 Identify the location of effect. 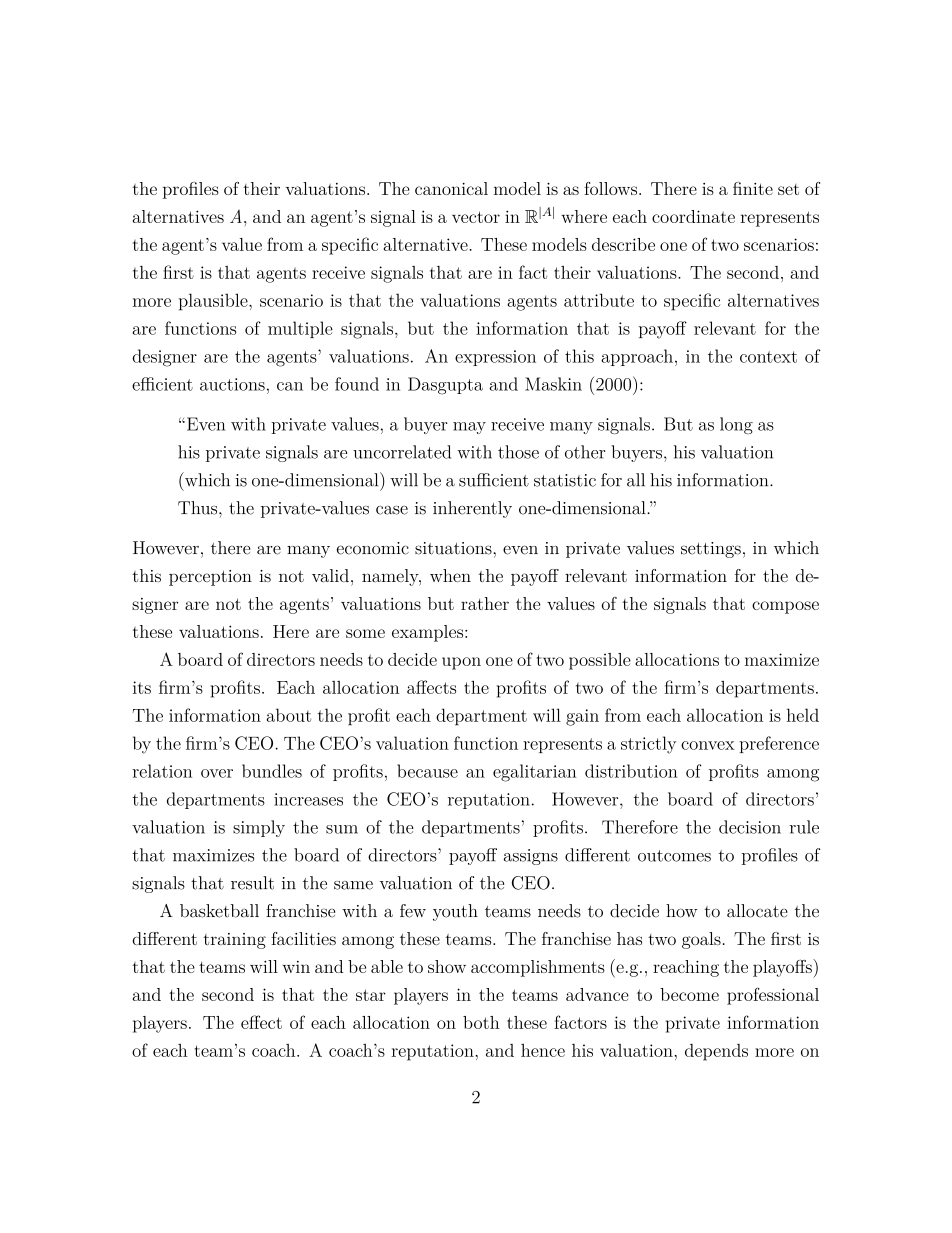
(261, 1022).
